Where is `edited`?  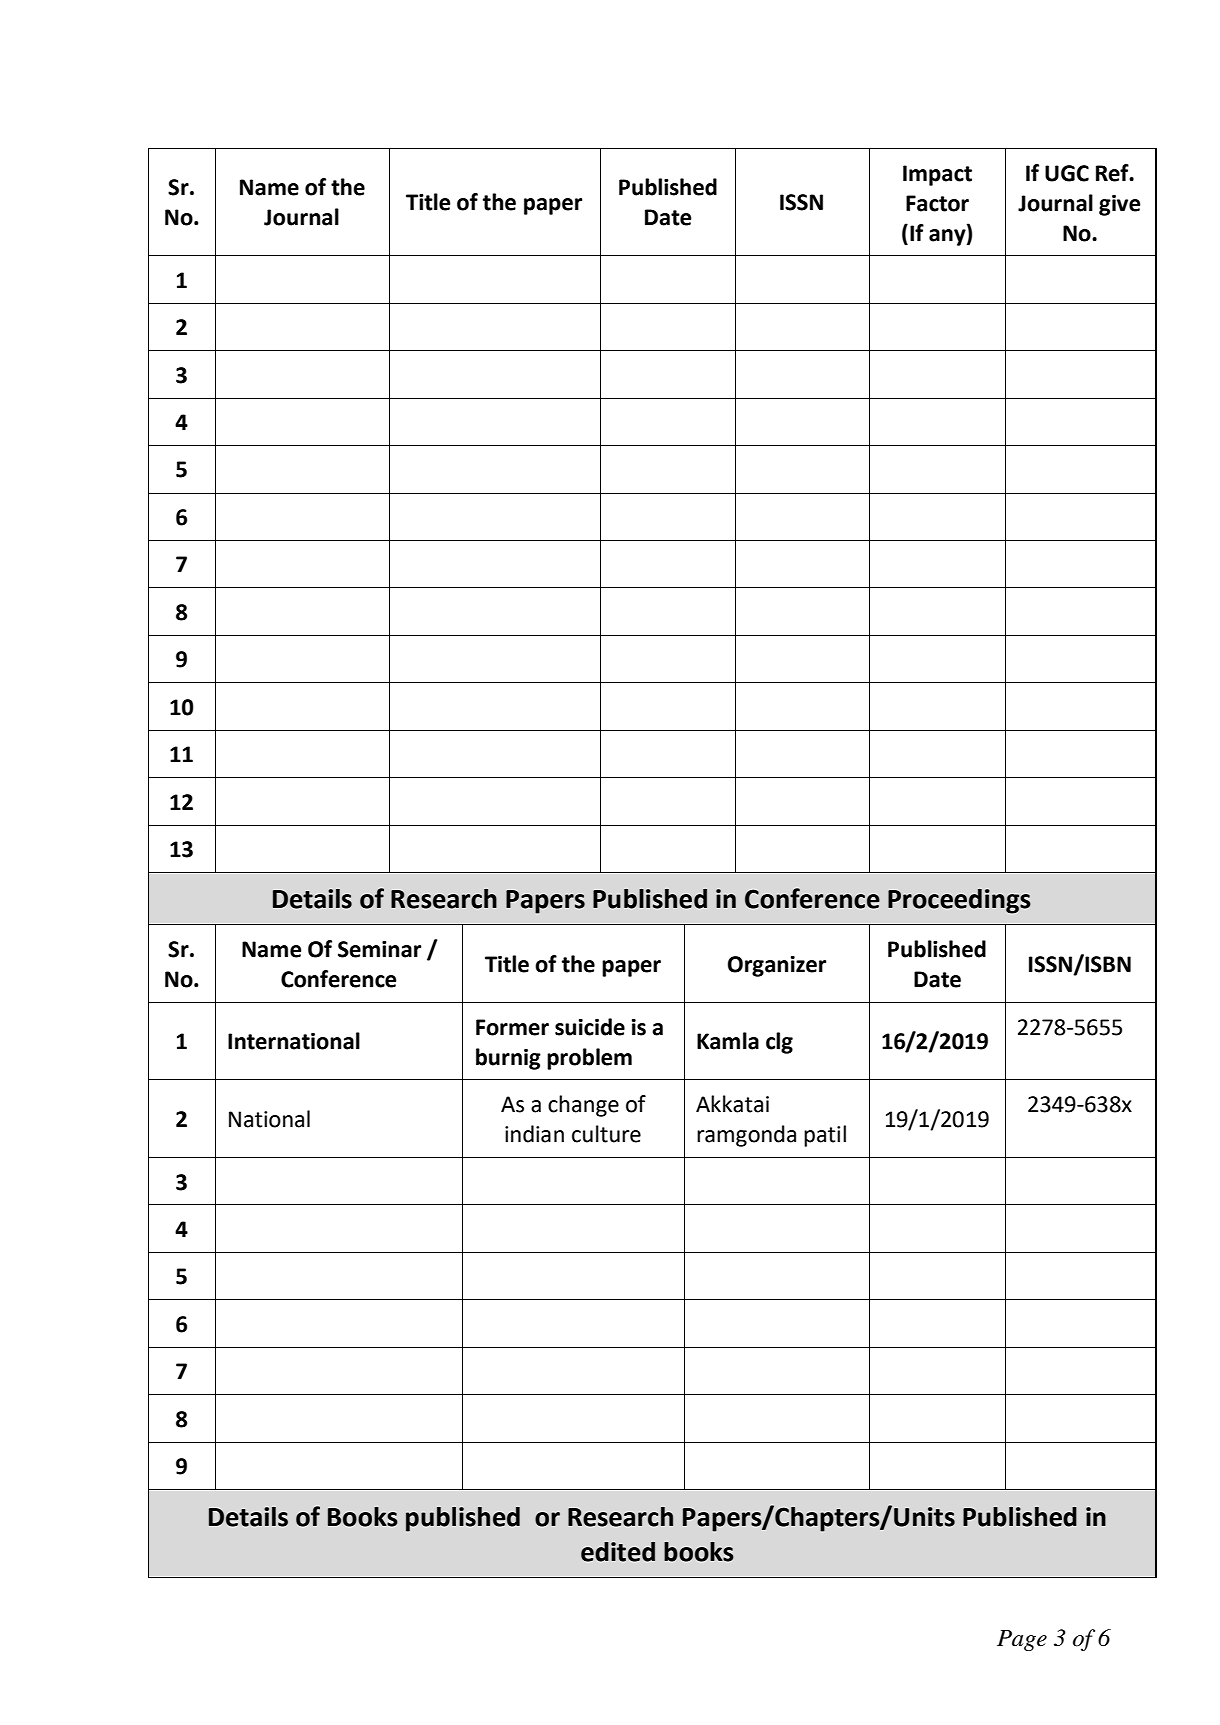
edited is located at coordinates (618, 1552).
